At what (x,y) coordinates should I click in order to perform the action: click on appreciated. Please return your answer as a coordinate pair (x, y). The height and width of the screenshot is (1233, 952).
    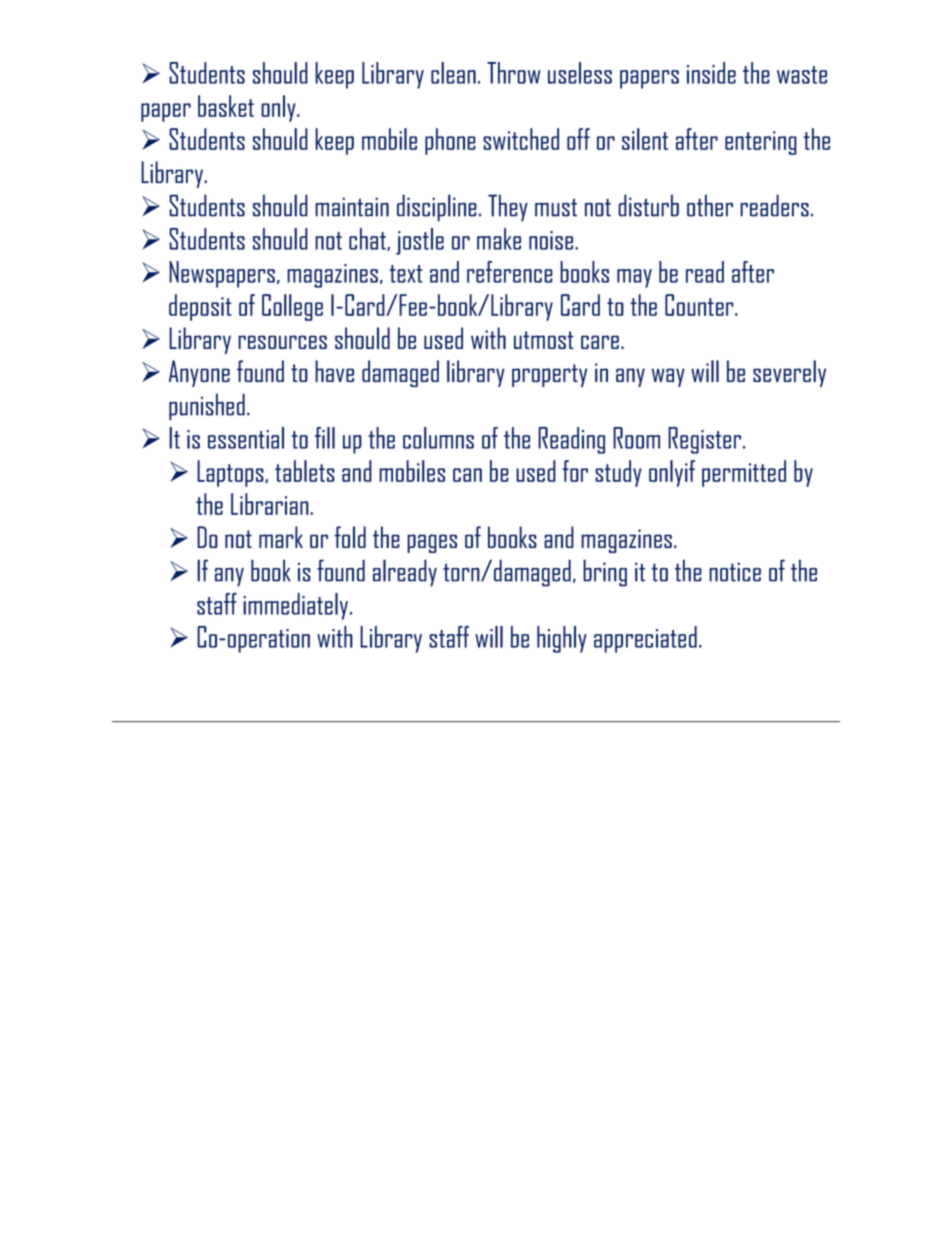
    Looking at the image, I should click on (645, 639).
